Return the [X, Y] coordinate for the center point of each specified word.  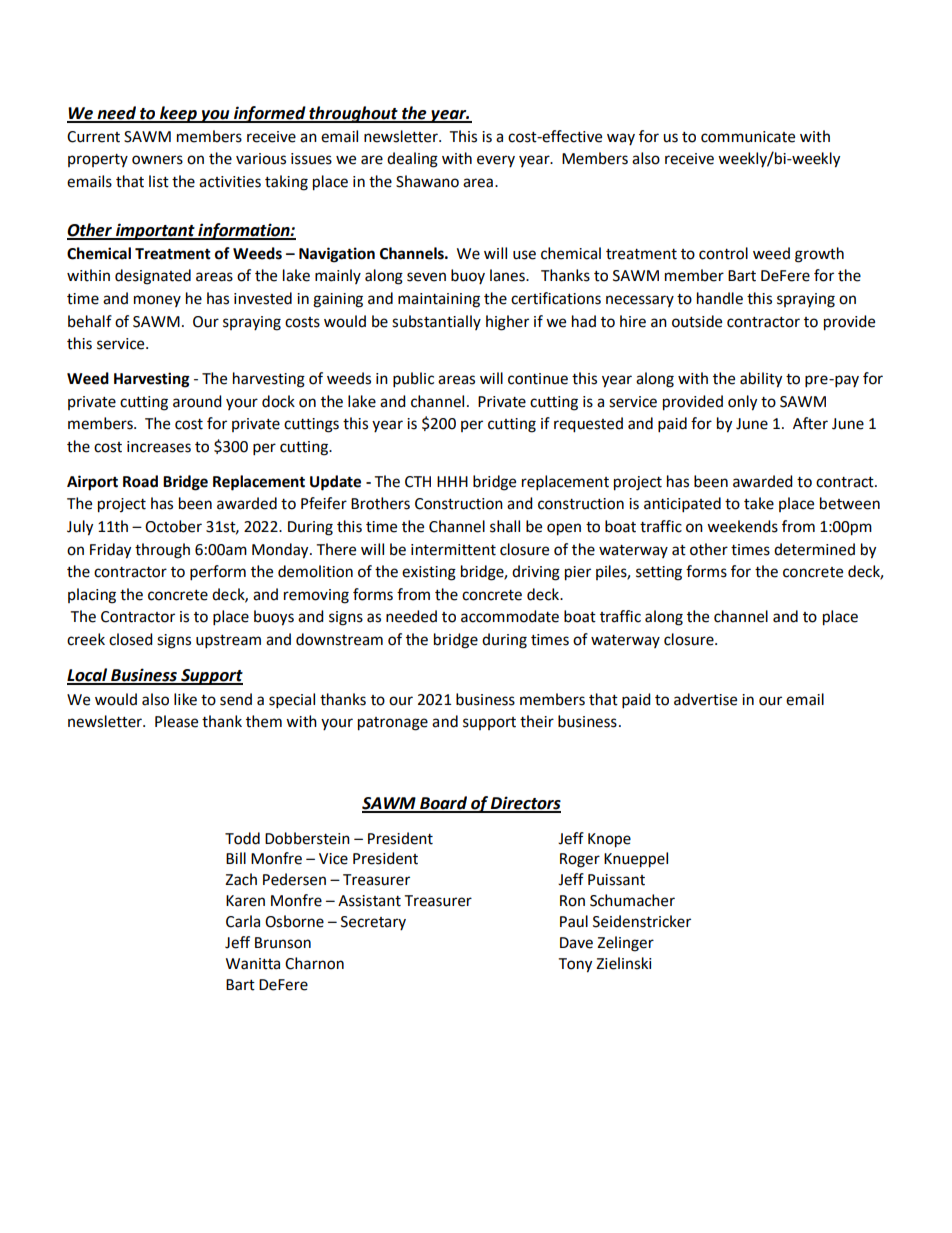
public [413, 380]
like [185, 699]
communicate [748, 137]
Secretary [373, 923]
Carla [243, 921]
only [742, 403]
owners [157, 160]
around [197, 401]
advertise [705, 699]
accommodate [510, 616]
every [496, 161]
